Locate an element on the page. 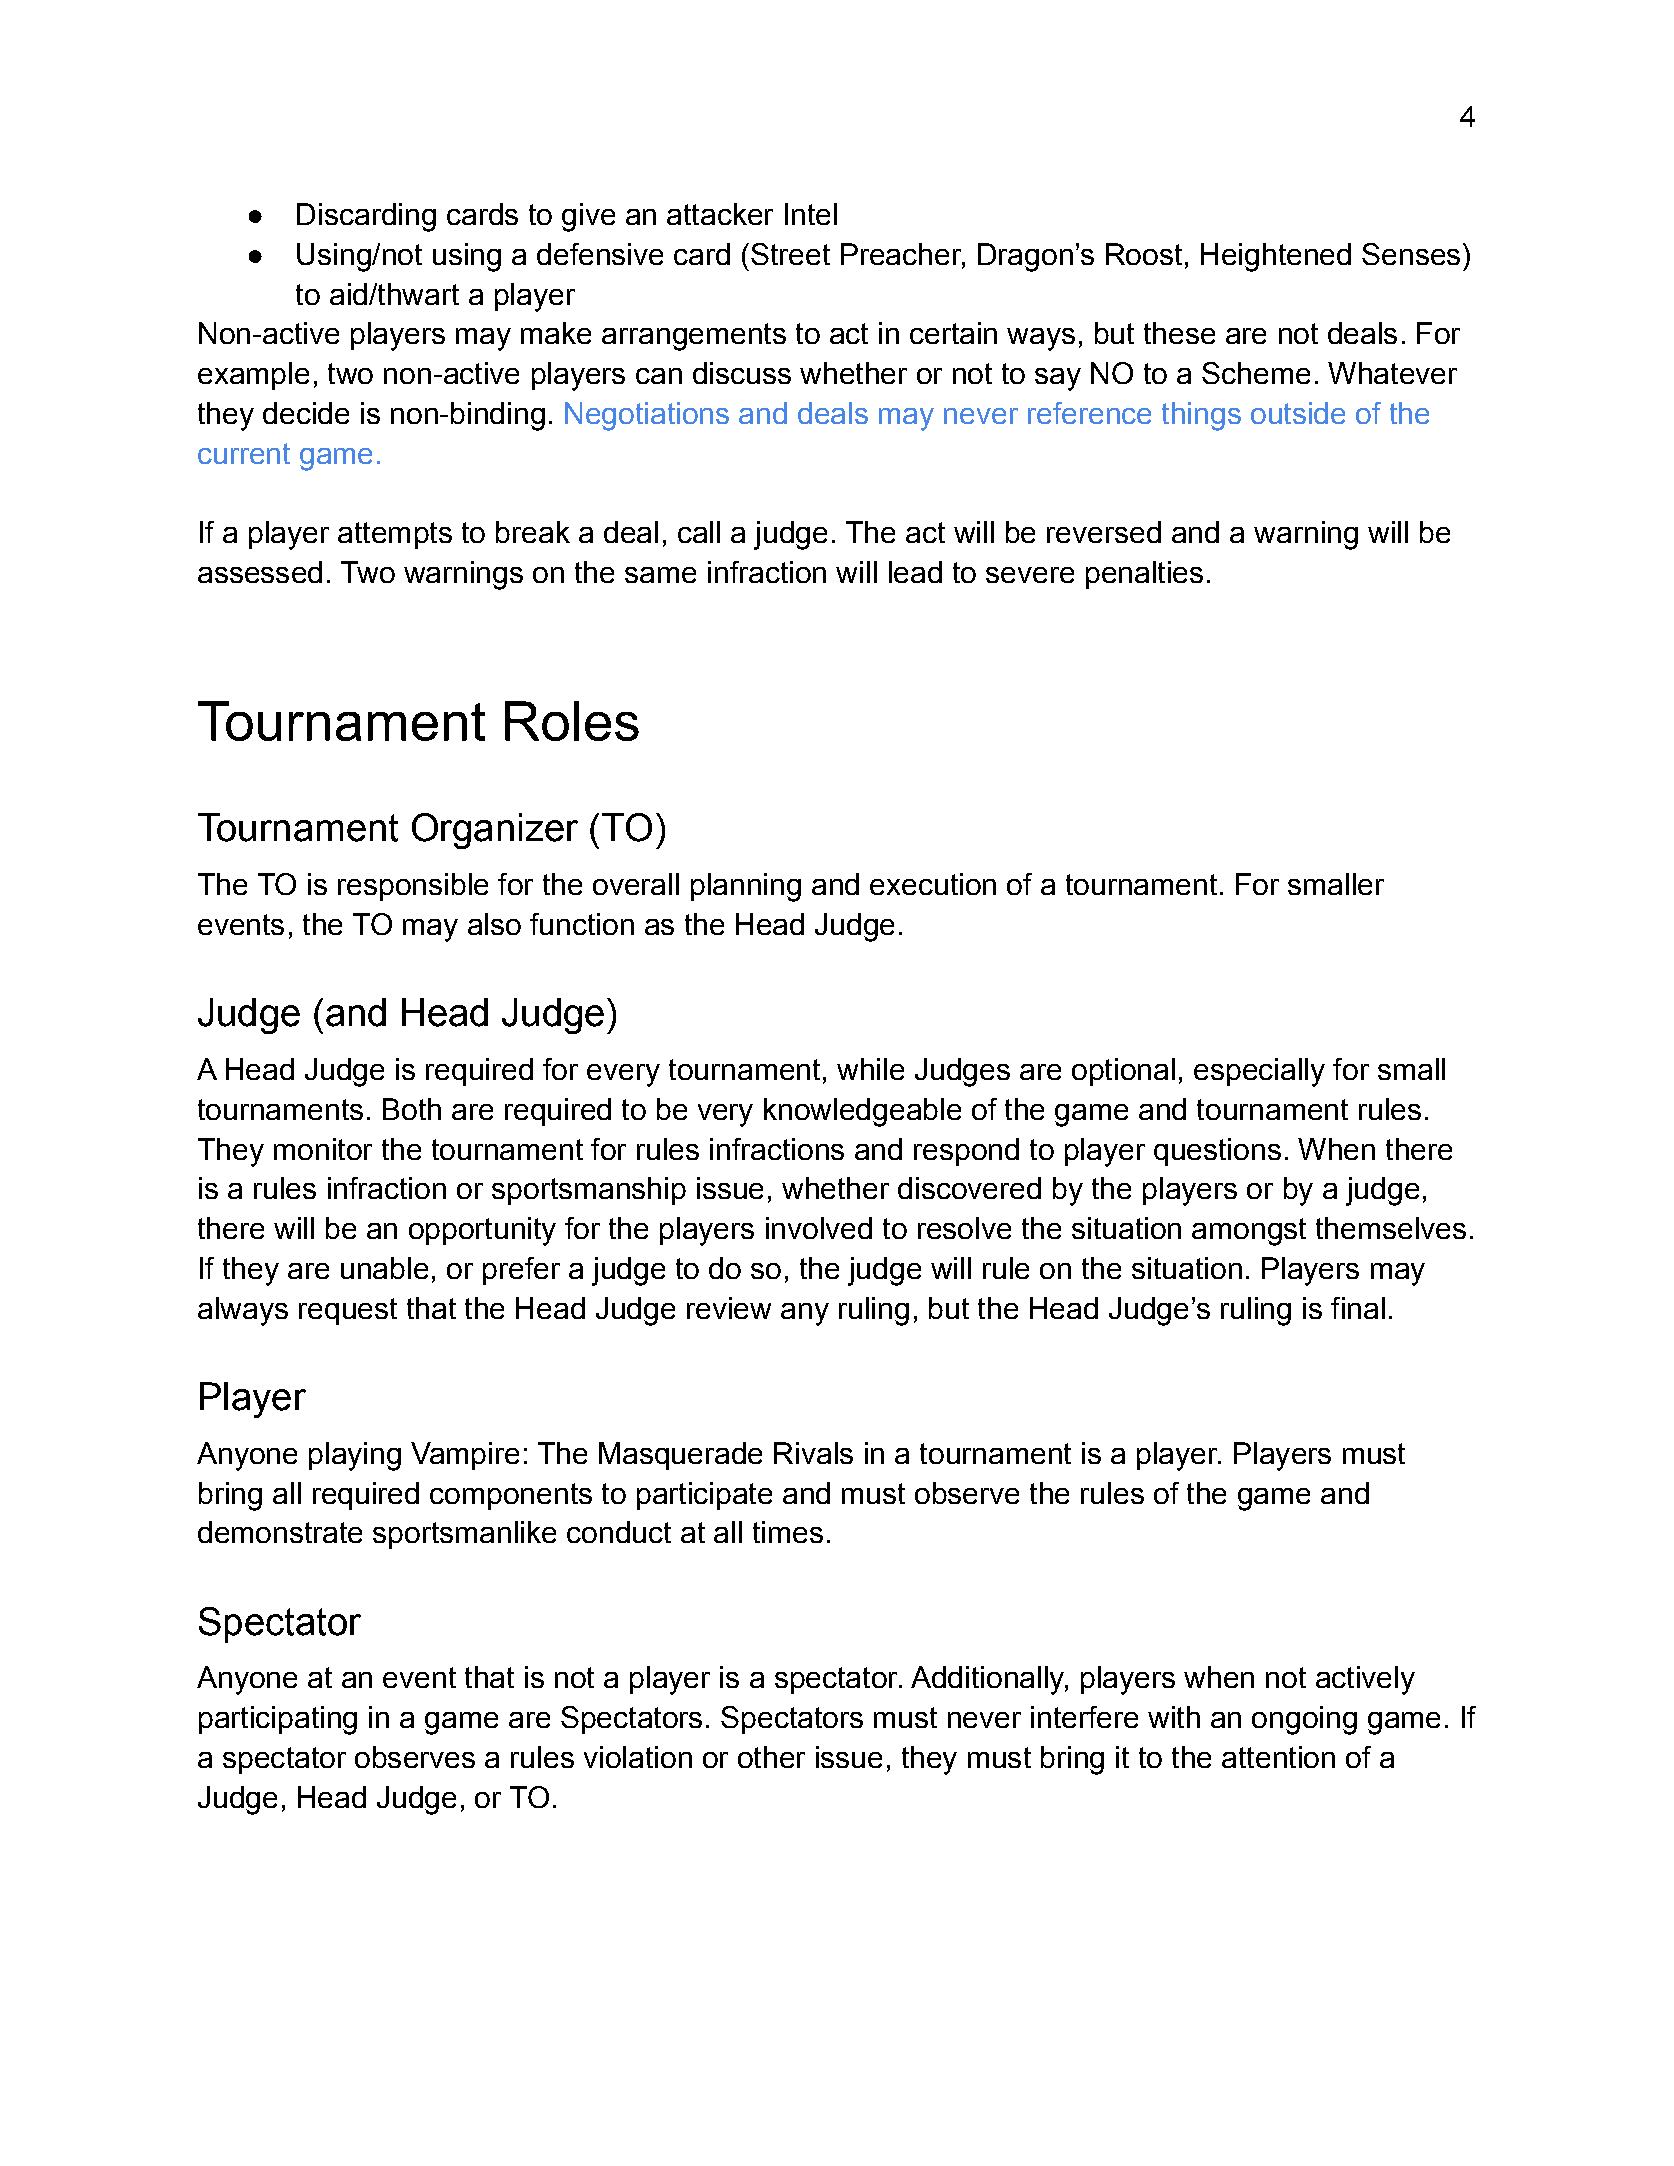 The image size is (1674, 2166). request is located at coordinates (348, 1311).
